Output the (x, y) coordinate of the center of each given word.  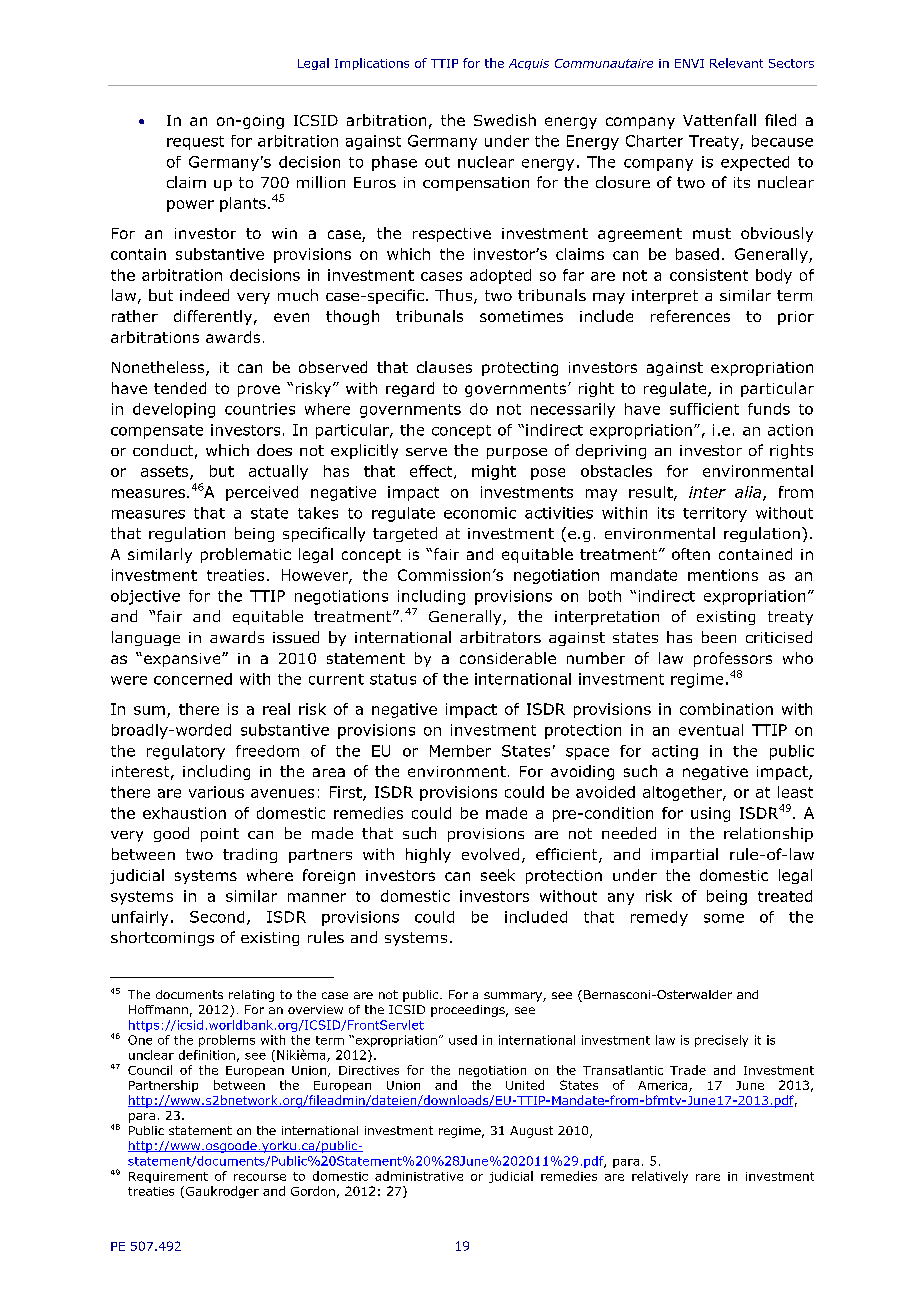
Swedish (505, 120)
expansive (183, 660)
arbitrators (500, 637)
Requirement (168, 1177)
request (195, 143)
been (719, 637)
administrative (419, 1176)
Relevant (736, 63)
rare (708, 1177)
